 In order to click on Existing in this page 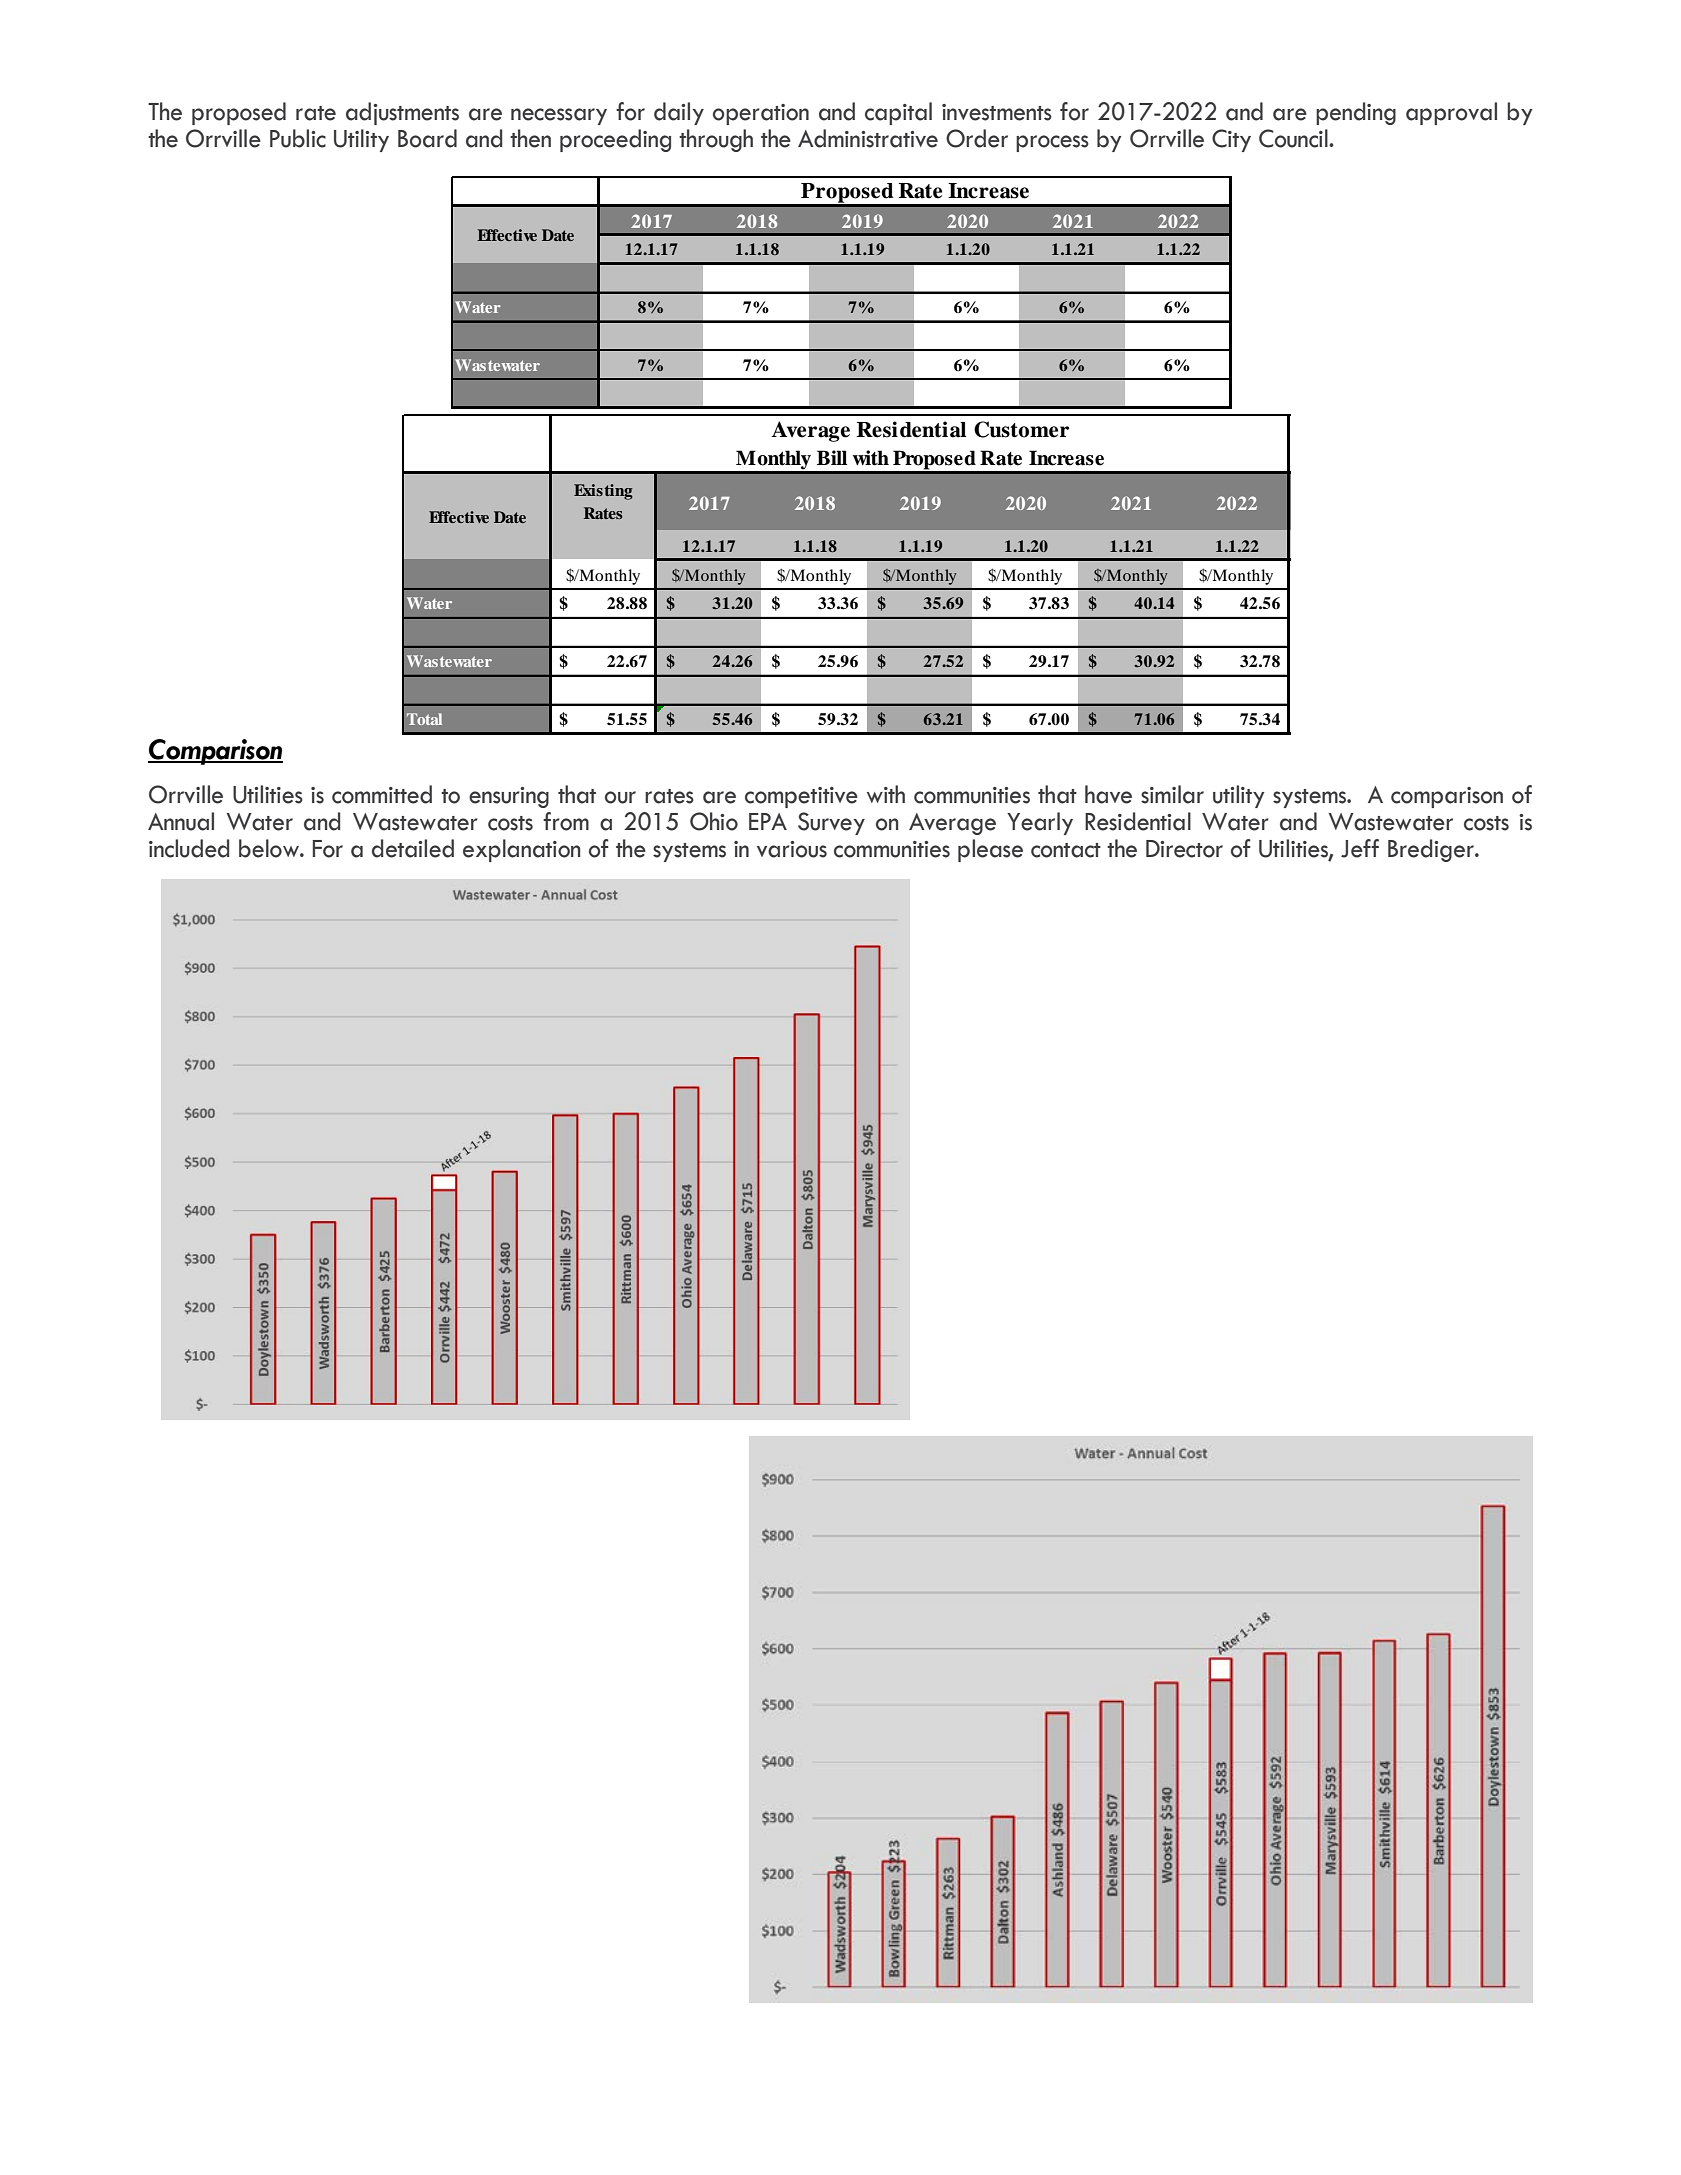, I will do `click(603, 492)`.
